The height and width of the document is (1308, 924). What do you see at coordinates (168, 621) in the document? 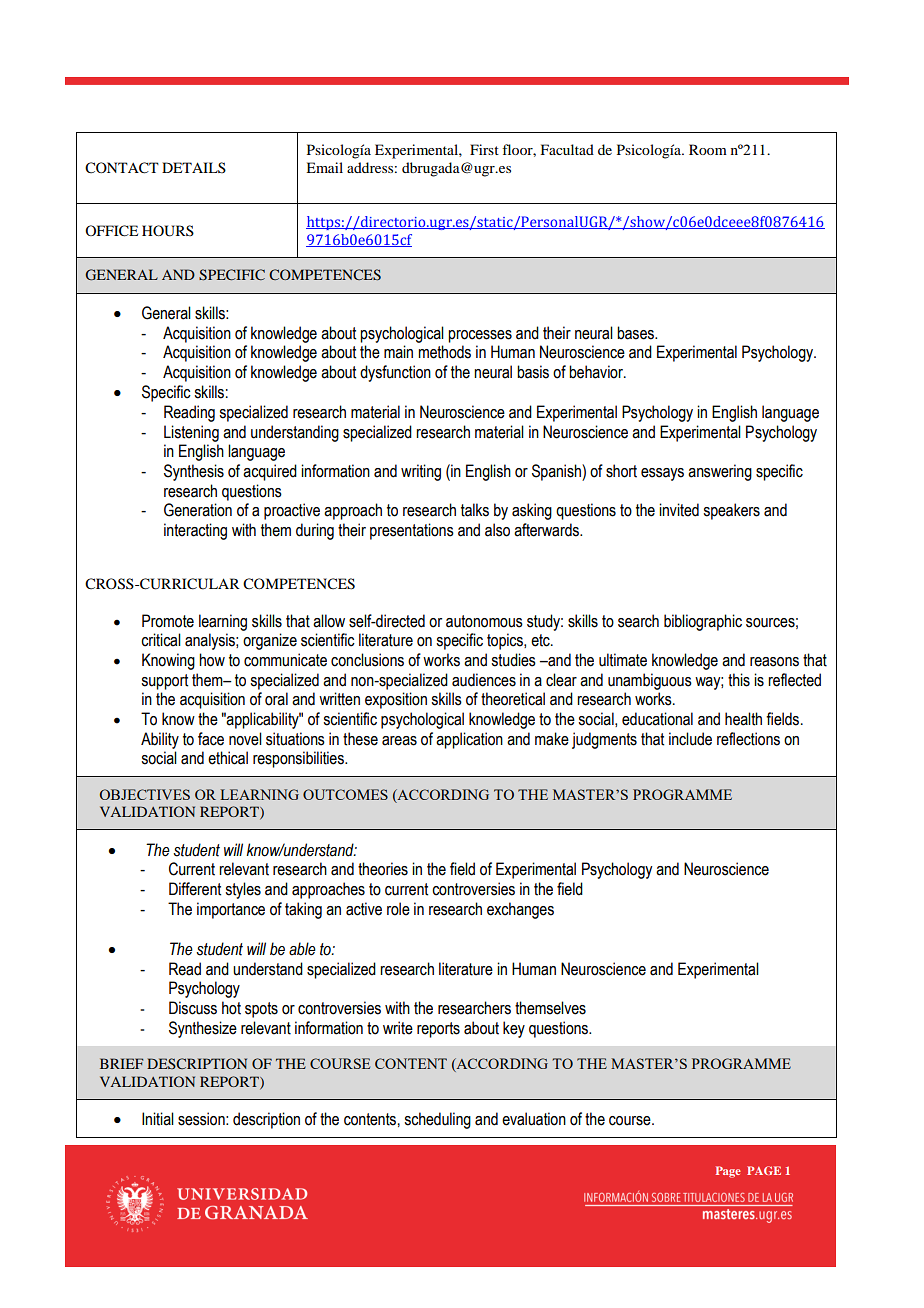
I see `Promote` at bounding box center [168, 621].
